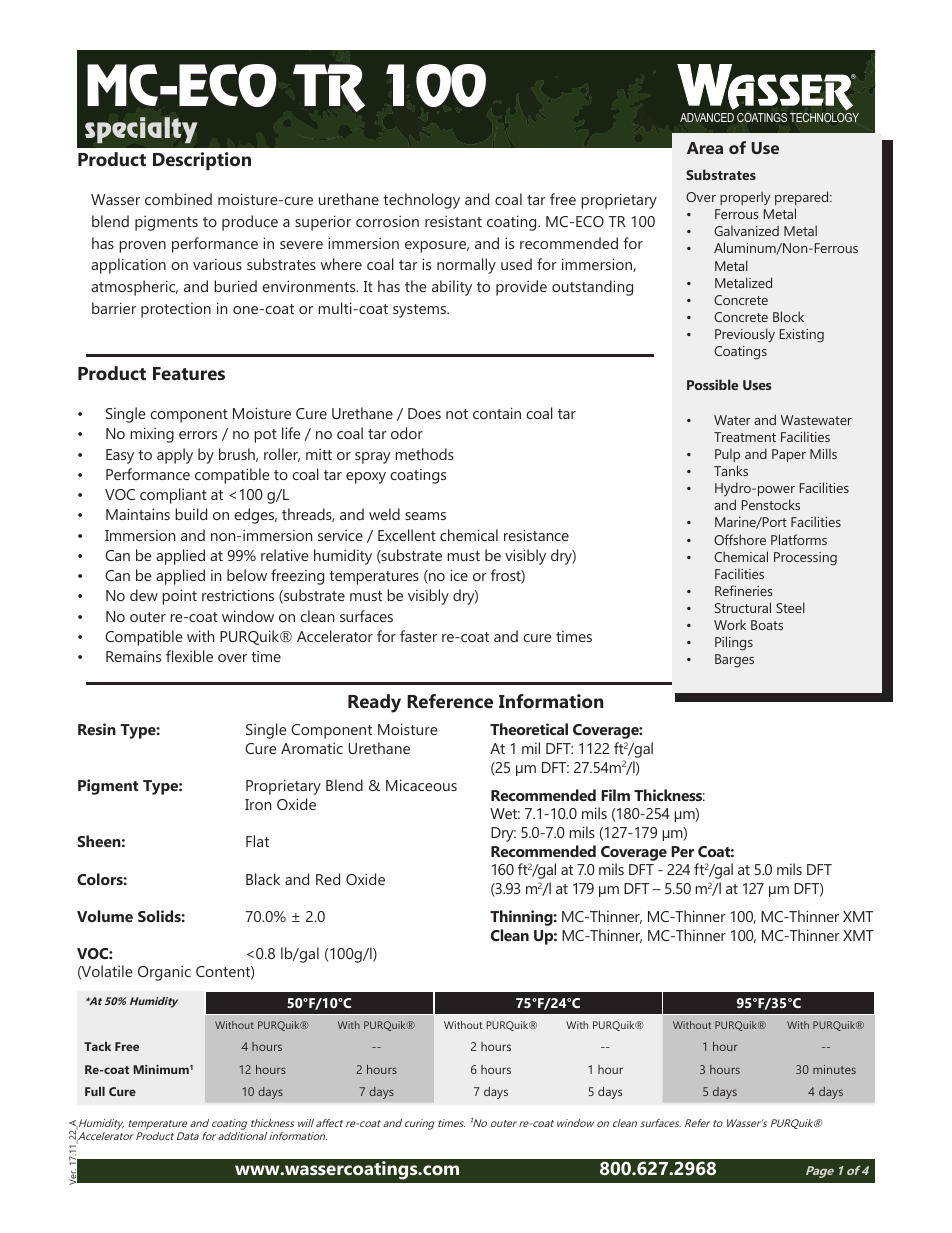 Image resolution: width=952 pixels, height=1233 pixels. Describe the element at coordinates (176, 310) in the image. I see `protection` at that location.
